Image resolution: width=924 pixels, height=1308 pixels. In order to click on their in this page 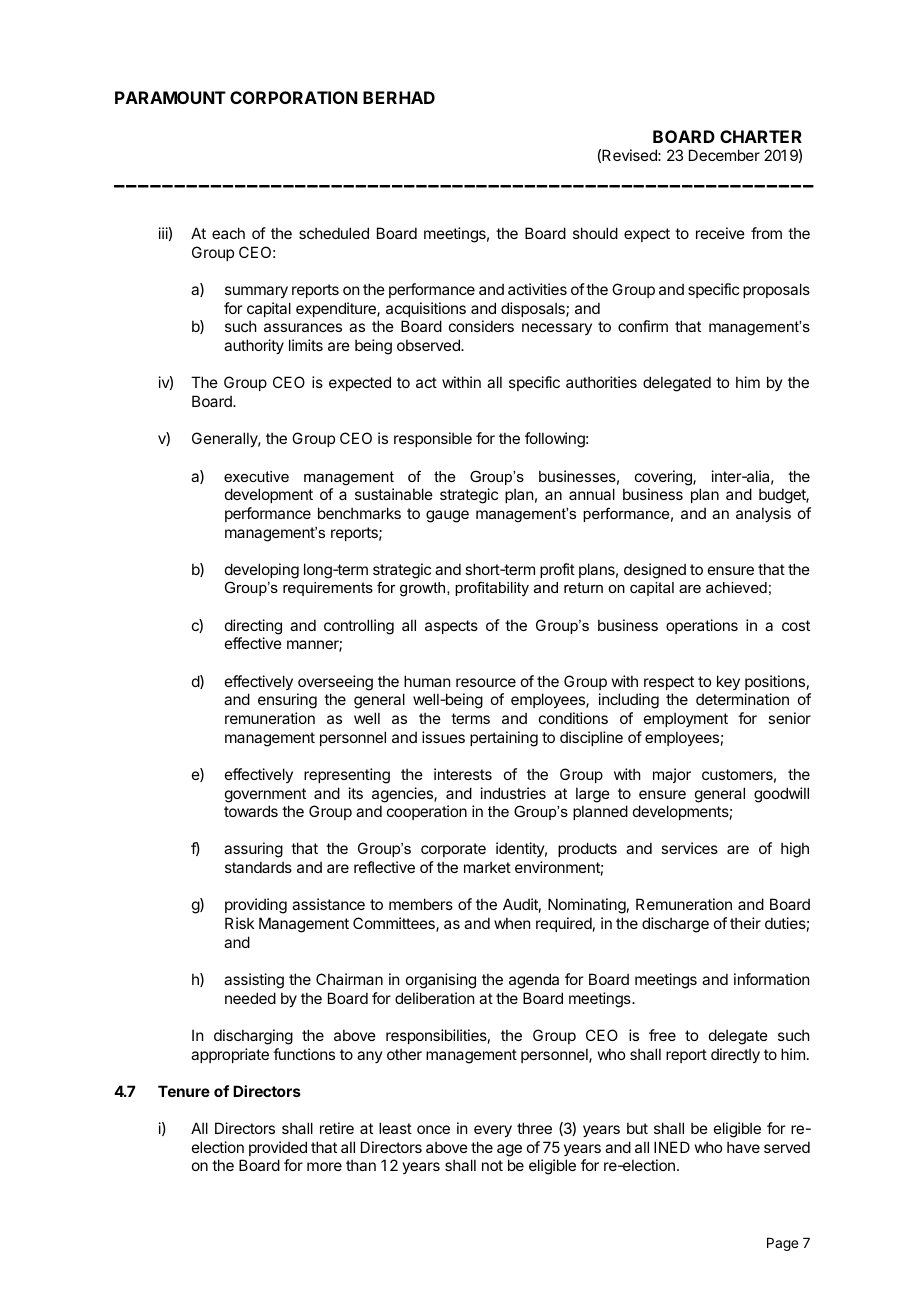, I will do `click(745, 923)`.
